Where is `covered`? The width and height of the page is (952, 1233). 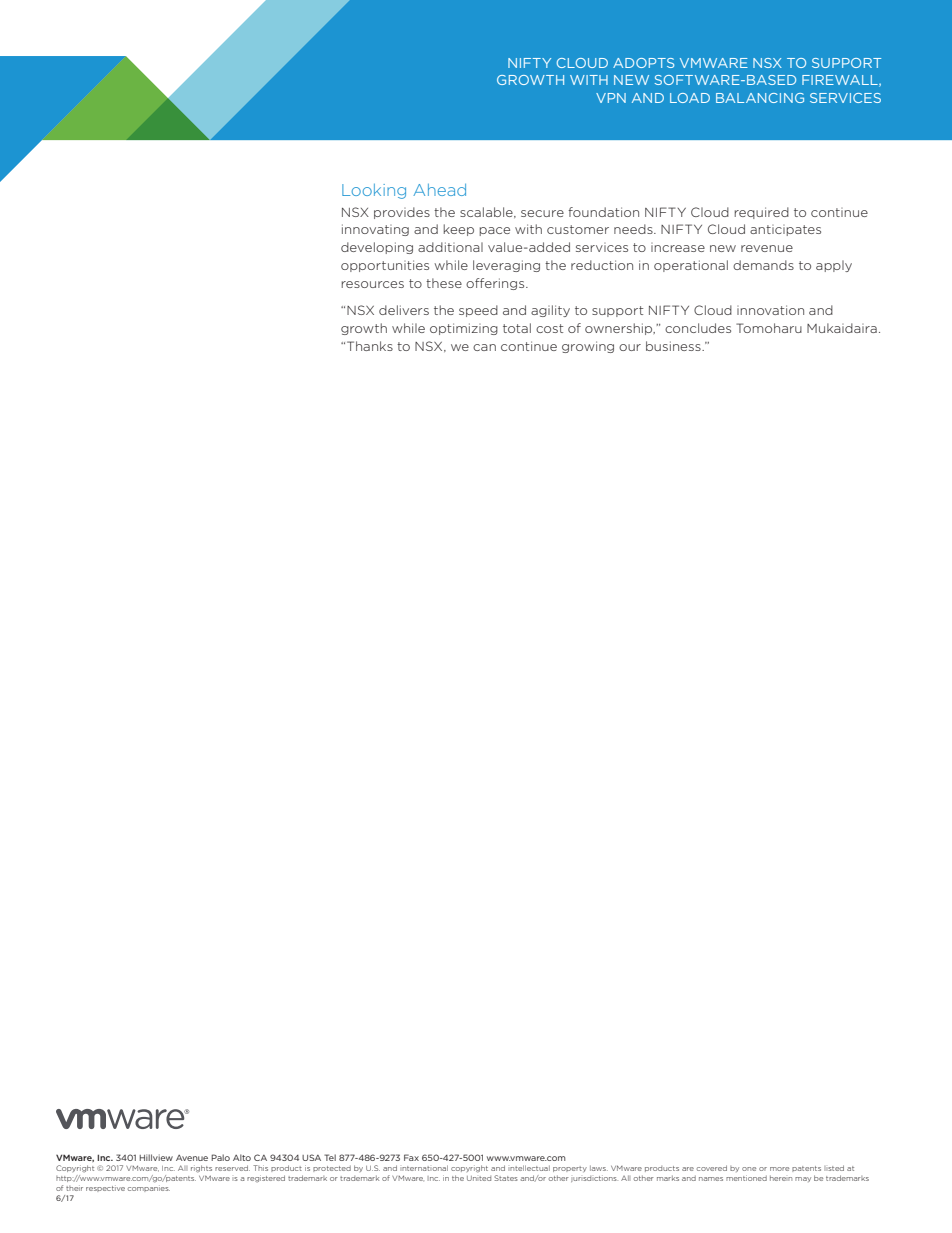 covered is located at coordinates (712, 1168).
